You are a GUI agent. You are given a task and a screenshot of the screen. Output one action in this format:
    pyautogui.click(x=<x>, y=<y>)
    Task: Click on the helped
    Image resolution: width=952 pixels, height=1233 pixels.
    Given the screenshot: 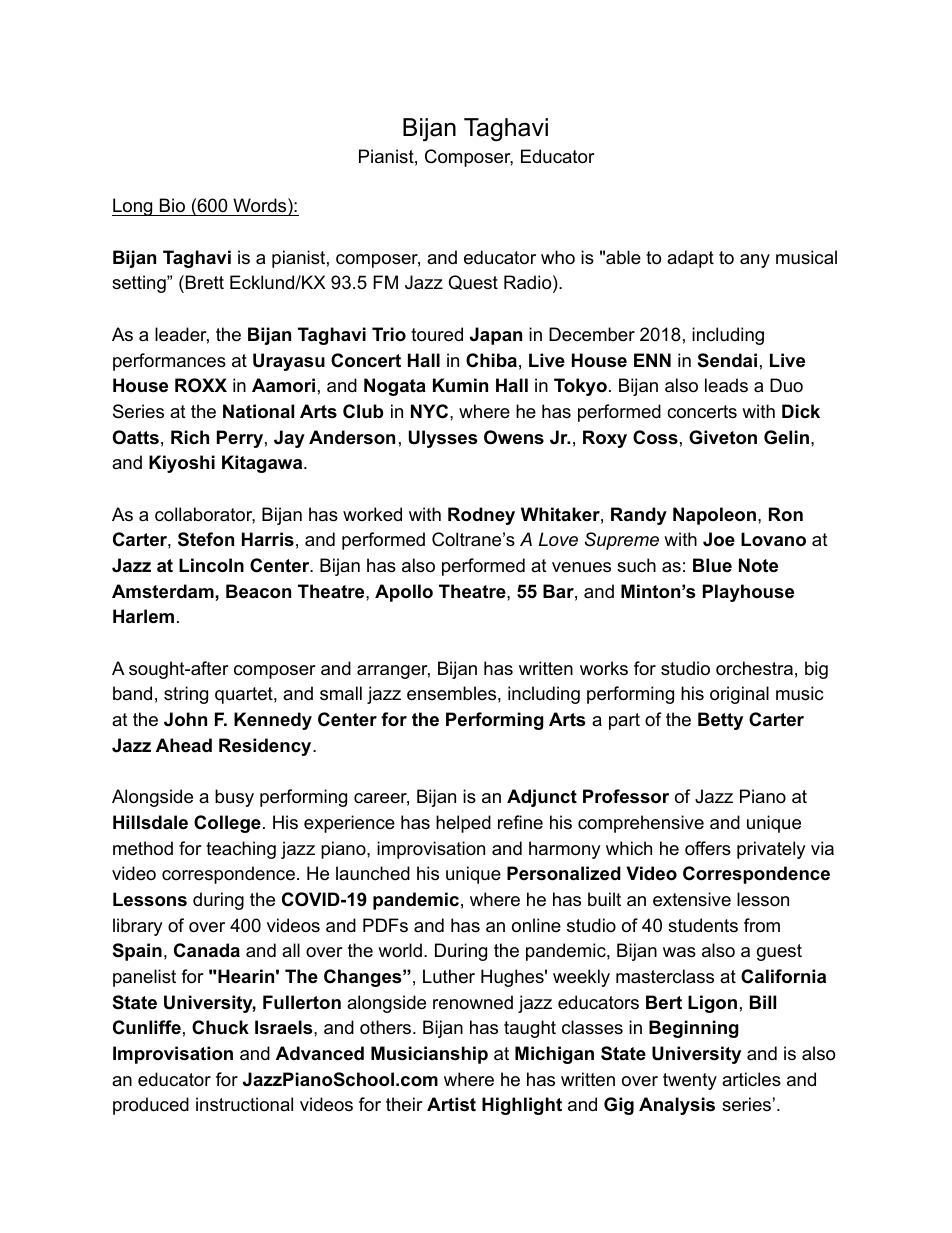 What is the action you would take?
    pyautogui.click(x=463, y=824)
